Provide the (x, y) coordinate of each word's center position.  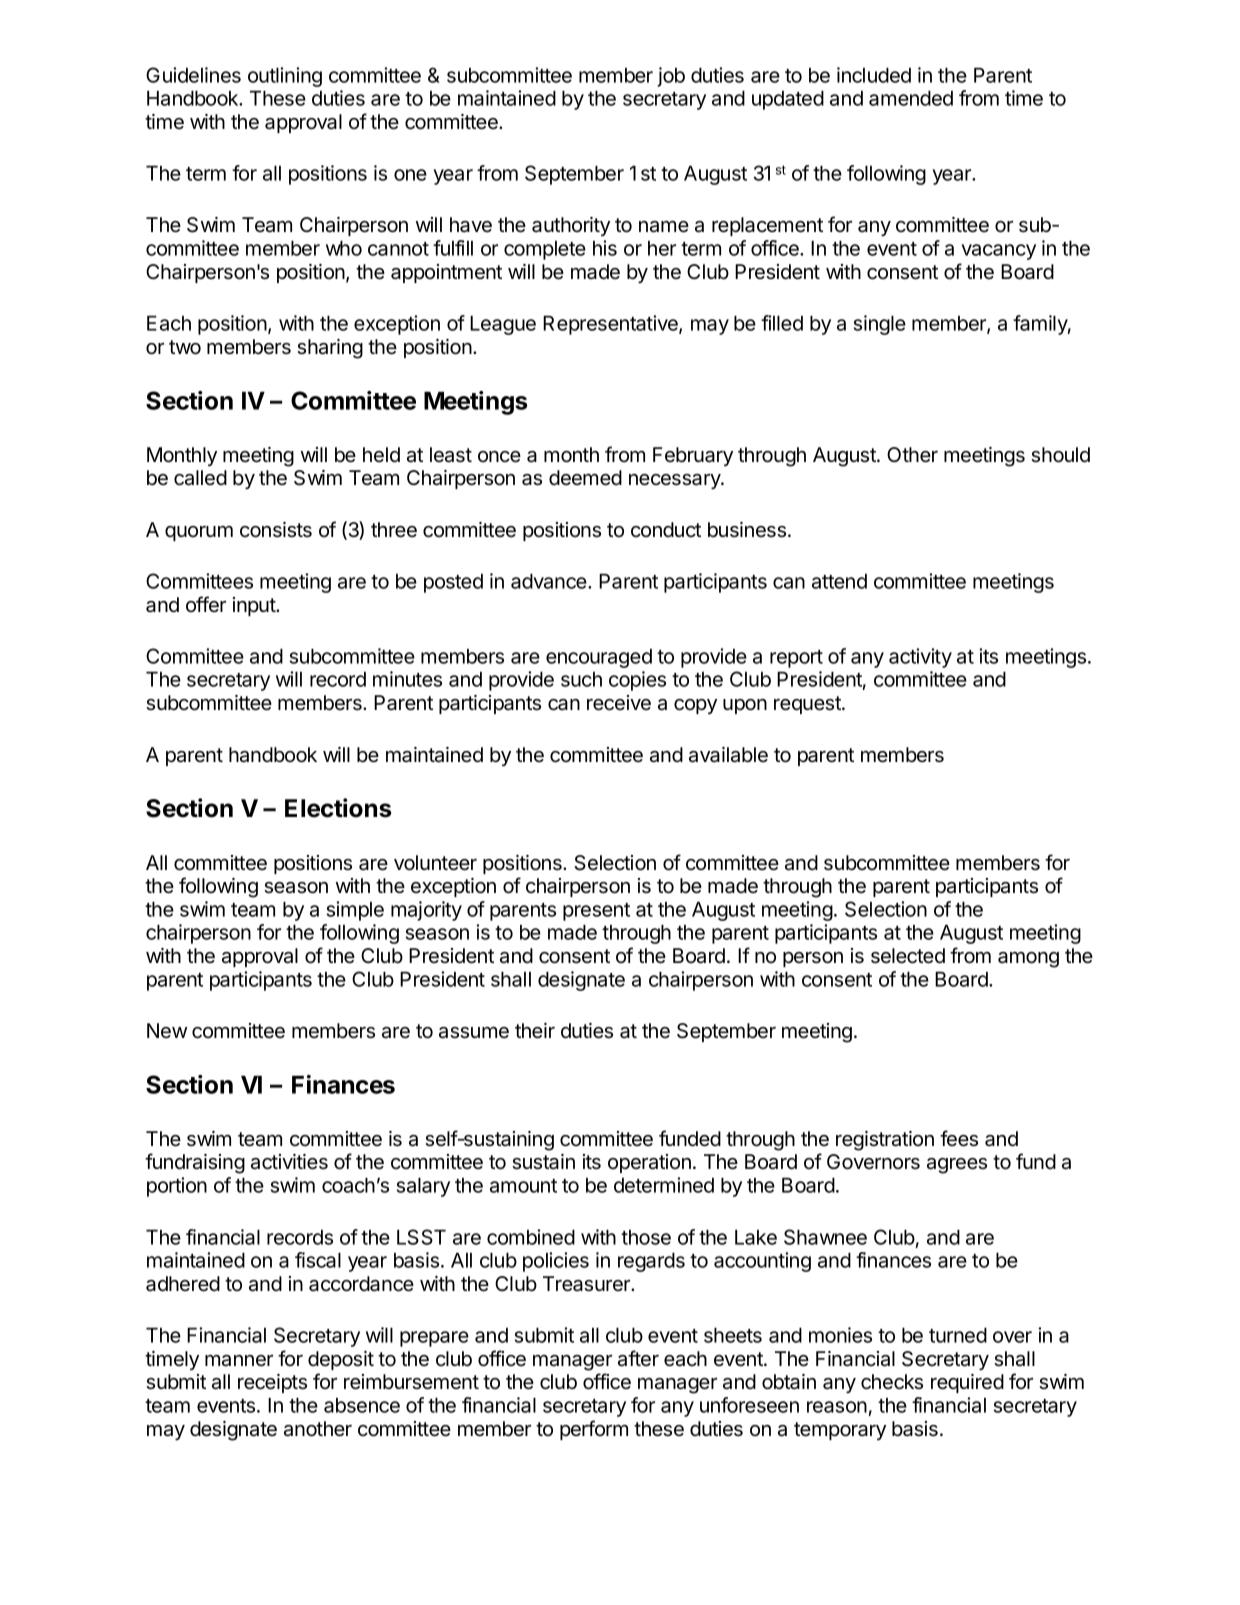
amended (911, 98)
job (671, 77)
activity (920, 658)
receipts (272, 1383)
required (967, 1383)
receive (619, 703)
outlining (285, 77)
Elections (338, 808)
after (638, 1358)
